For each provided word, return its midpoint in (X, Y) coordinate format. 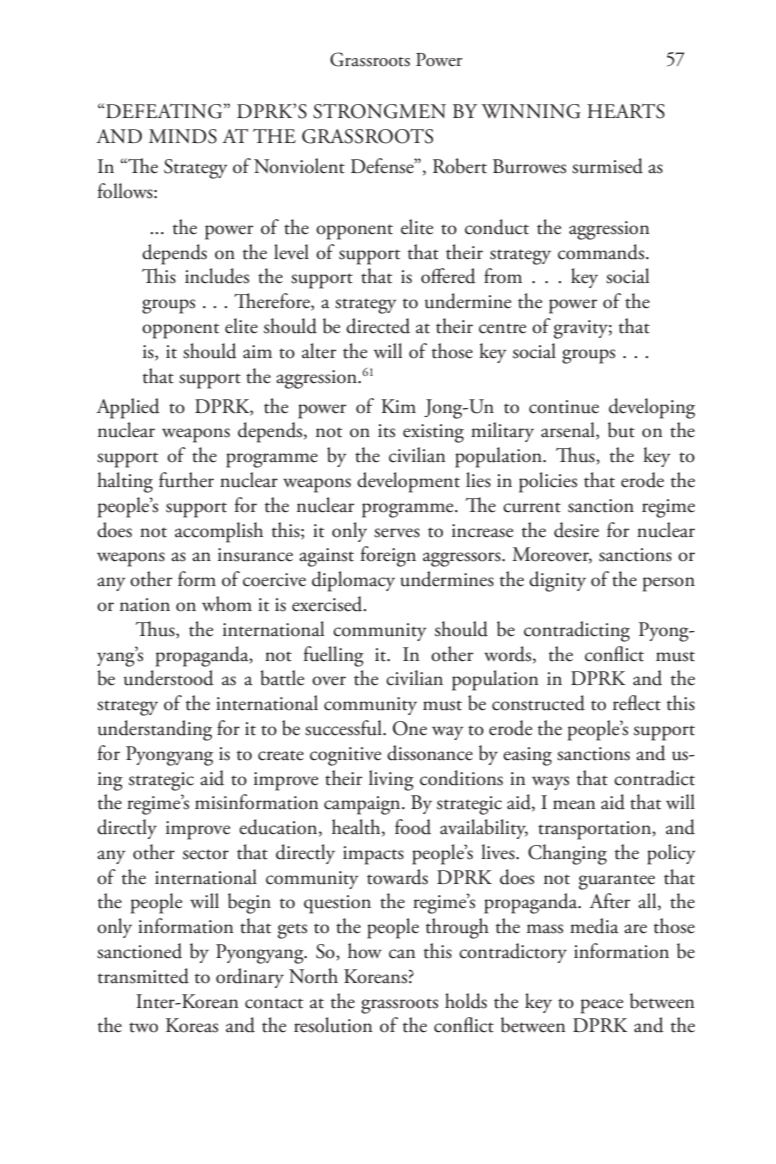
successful (344, 728)
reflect (637, 703)
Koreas (192, 1025)
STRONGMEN (379, 111)
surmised (607, 166)
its (386, 431)
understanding (155, 730)
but (621, 430)
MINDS (183, 136)
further (186, 480)
